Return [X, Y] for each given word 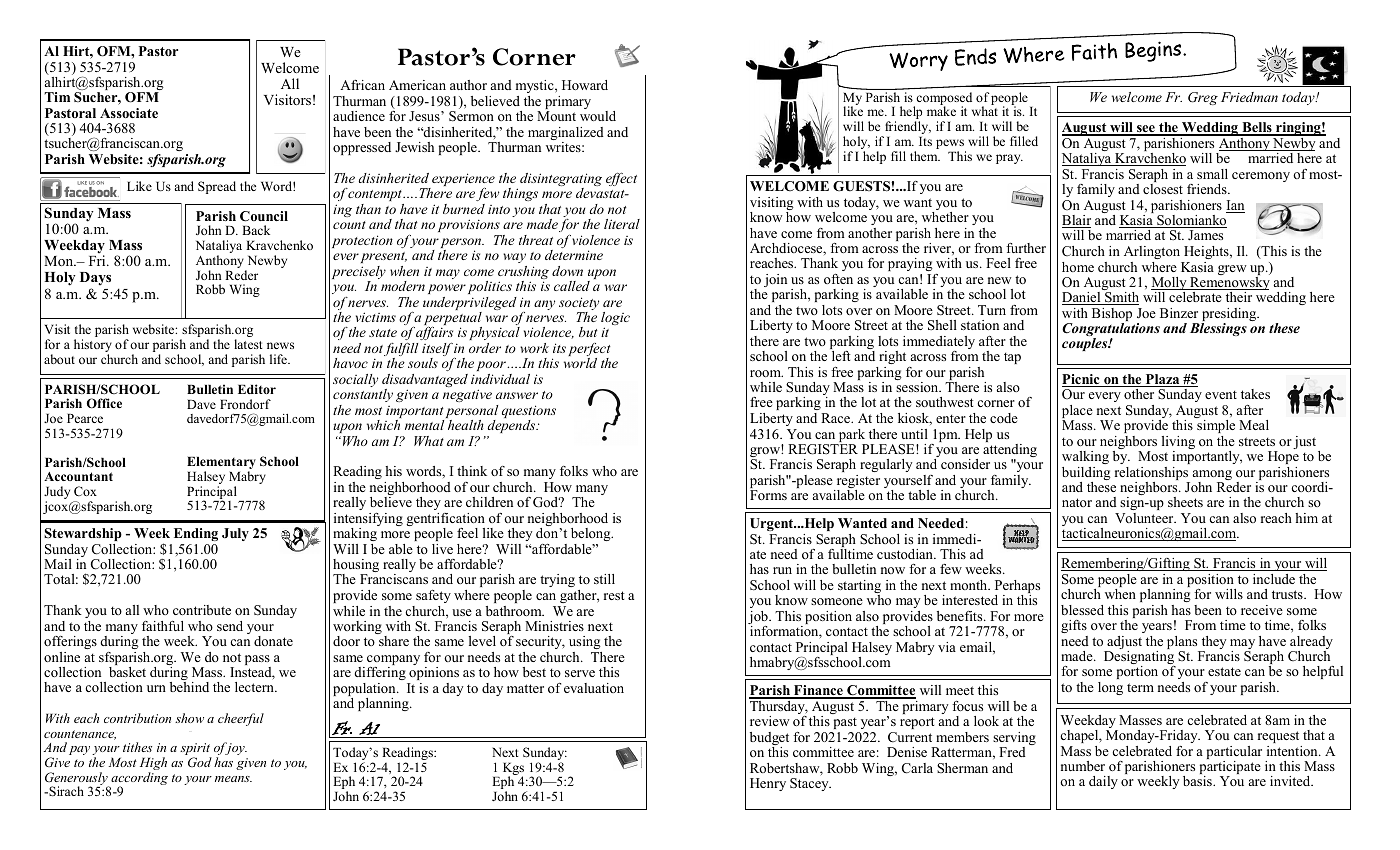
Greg [1203, 98]
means [233, 779]
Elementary [221, 464]
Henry [768, 784]
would [598, 116]
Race [837, 418]
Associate [129, 113]
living [1178, 444]
